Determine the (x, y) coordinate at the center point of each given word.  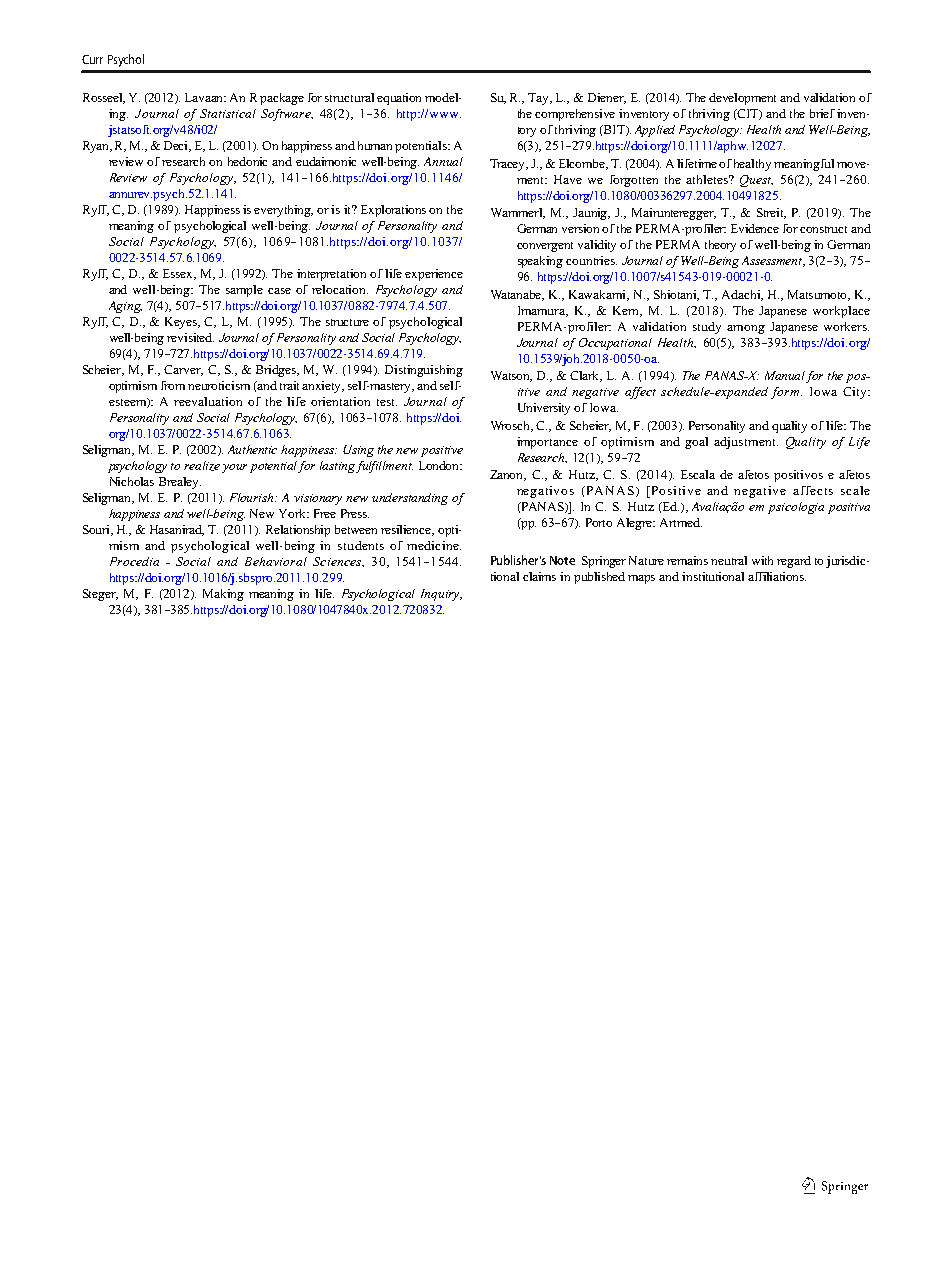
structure (347, 322)
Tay (540, 99)
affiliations (777, 576)
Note (562, 560)
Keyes (182, 323)
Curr (92, 59)
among (746, 329)
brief (822, 113)
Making (223, 595)
